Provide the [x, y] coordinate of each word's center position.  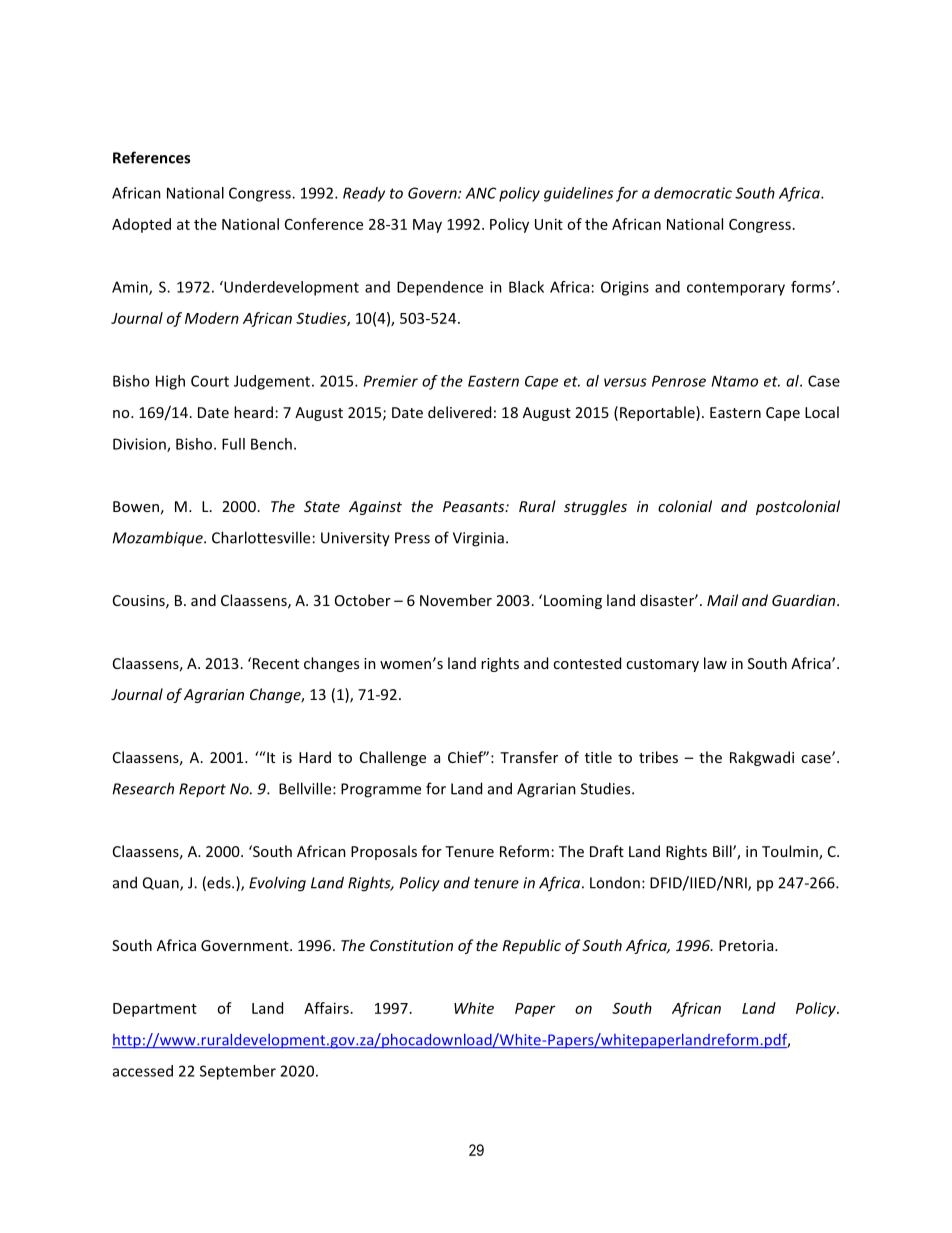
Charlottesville [261, 537]
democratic [693, 193]
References [151, 157]
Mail [722, 600]
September [238, 1072]
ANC [480, 193]
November [456, 600]
